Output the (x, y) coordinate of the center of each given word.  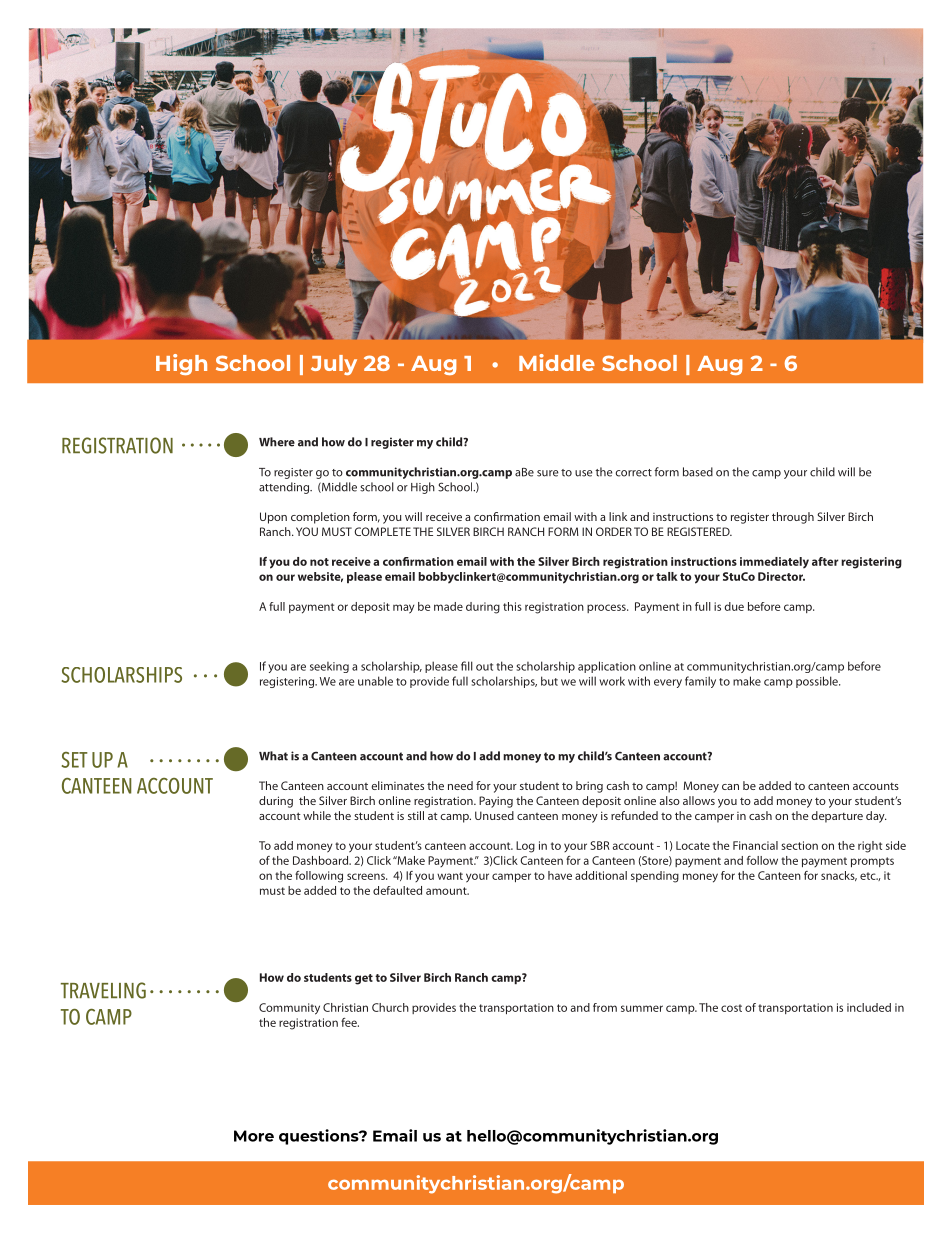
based (698, 472)
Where (277, 442)
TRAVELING (103, 990)
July (334, 365)
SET (75, 760)
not (319, 562)
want (450, 876)
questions (320, 1137)
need (460, 785)
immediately (774, 563)
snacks (839, 876)
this (512, 606)
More (254, 1136)
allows (699, 800)
